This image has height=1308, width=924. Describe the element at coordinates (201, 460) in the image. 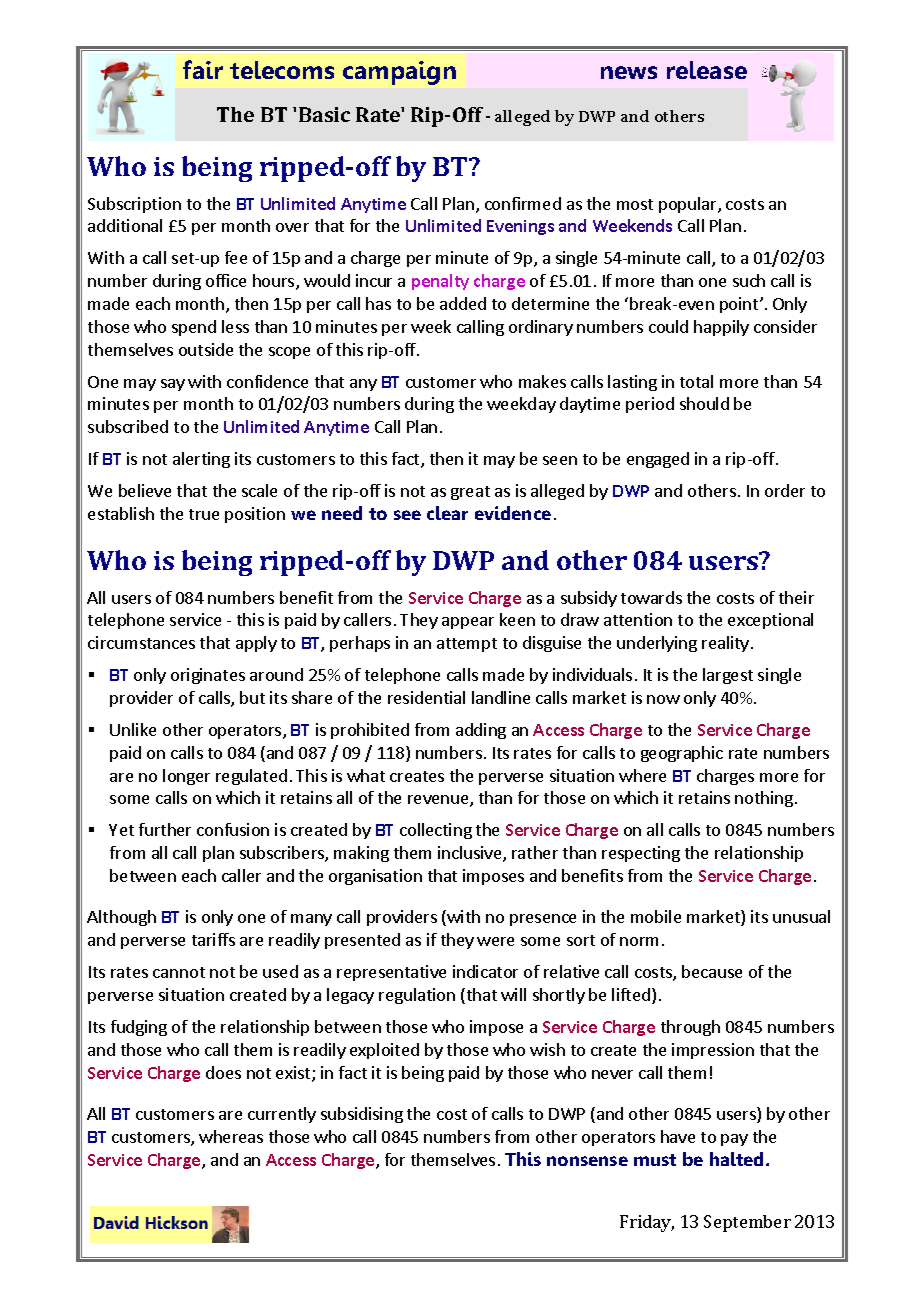

I see `alerting` at that location.
